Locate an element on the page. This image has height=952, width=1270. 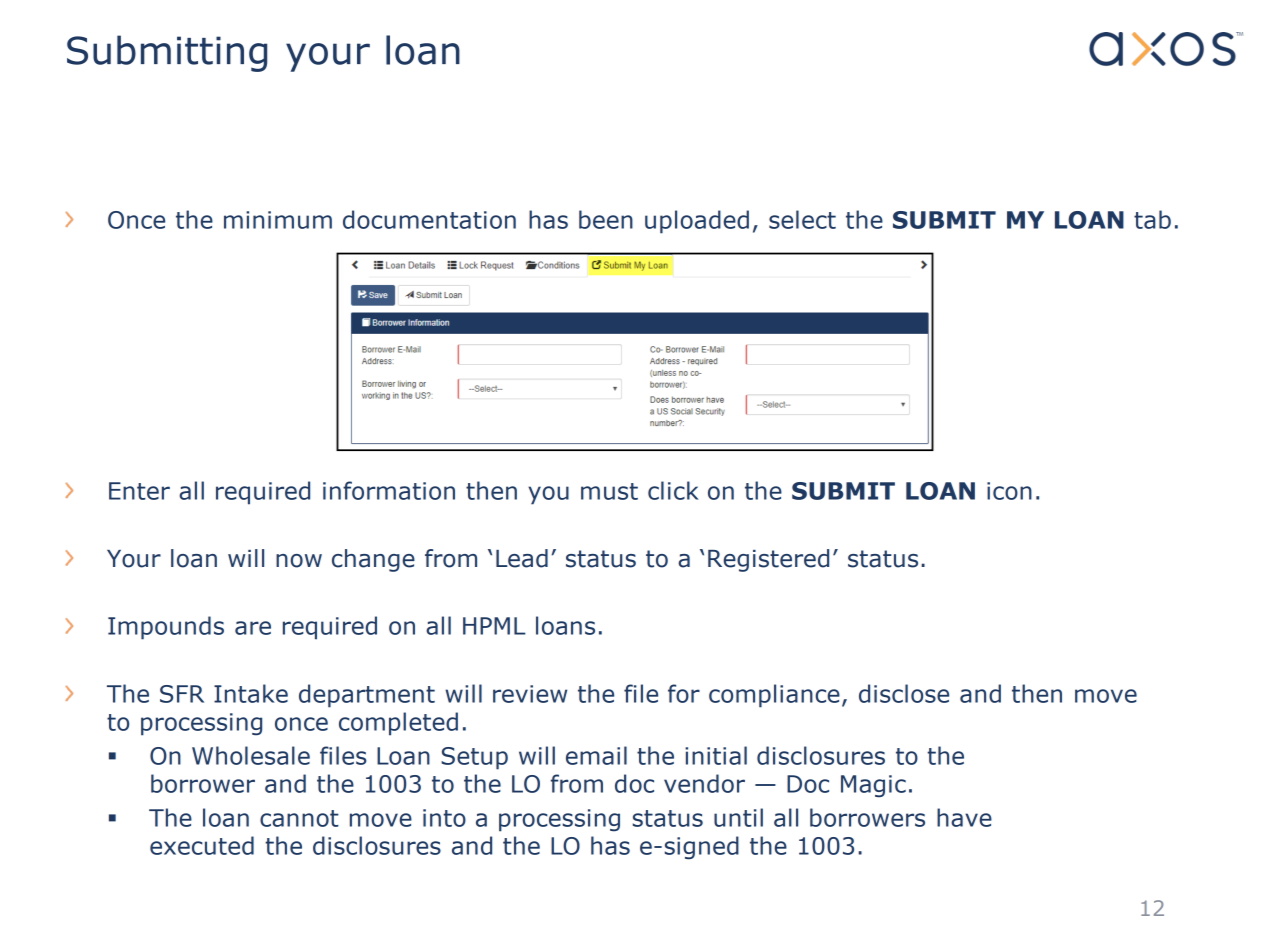
Enter is located at coordinates (139, 491).
